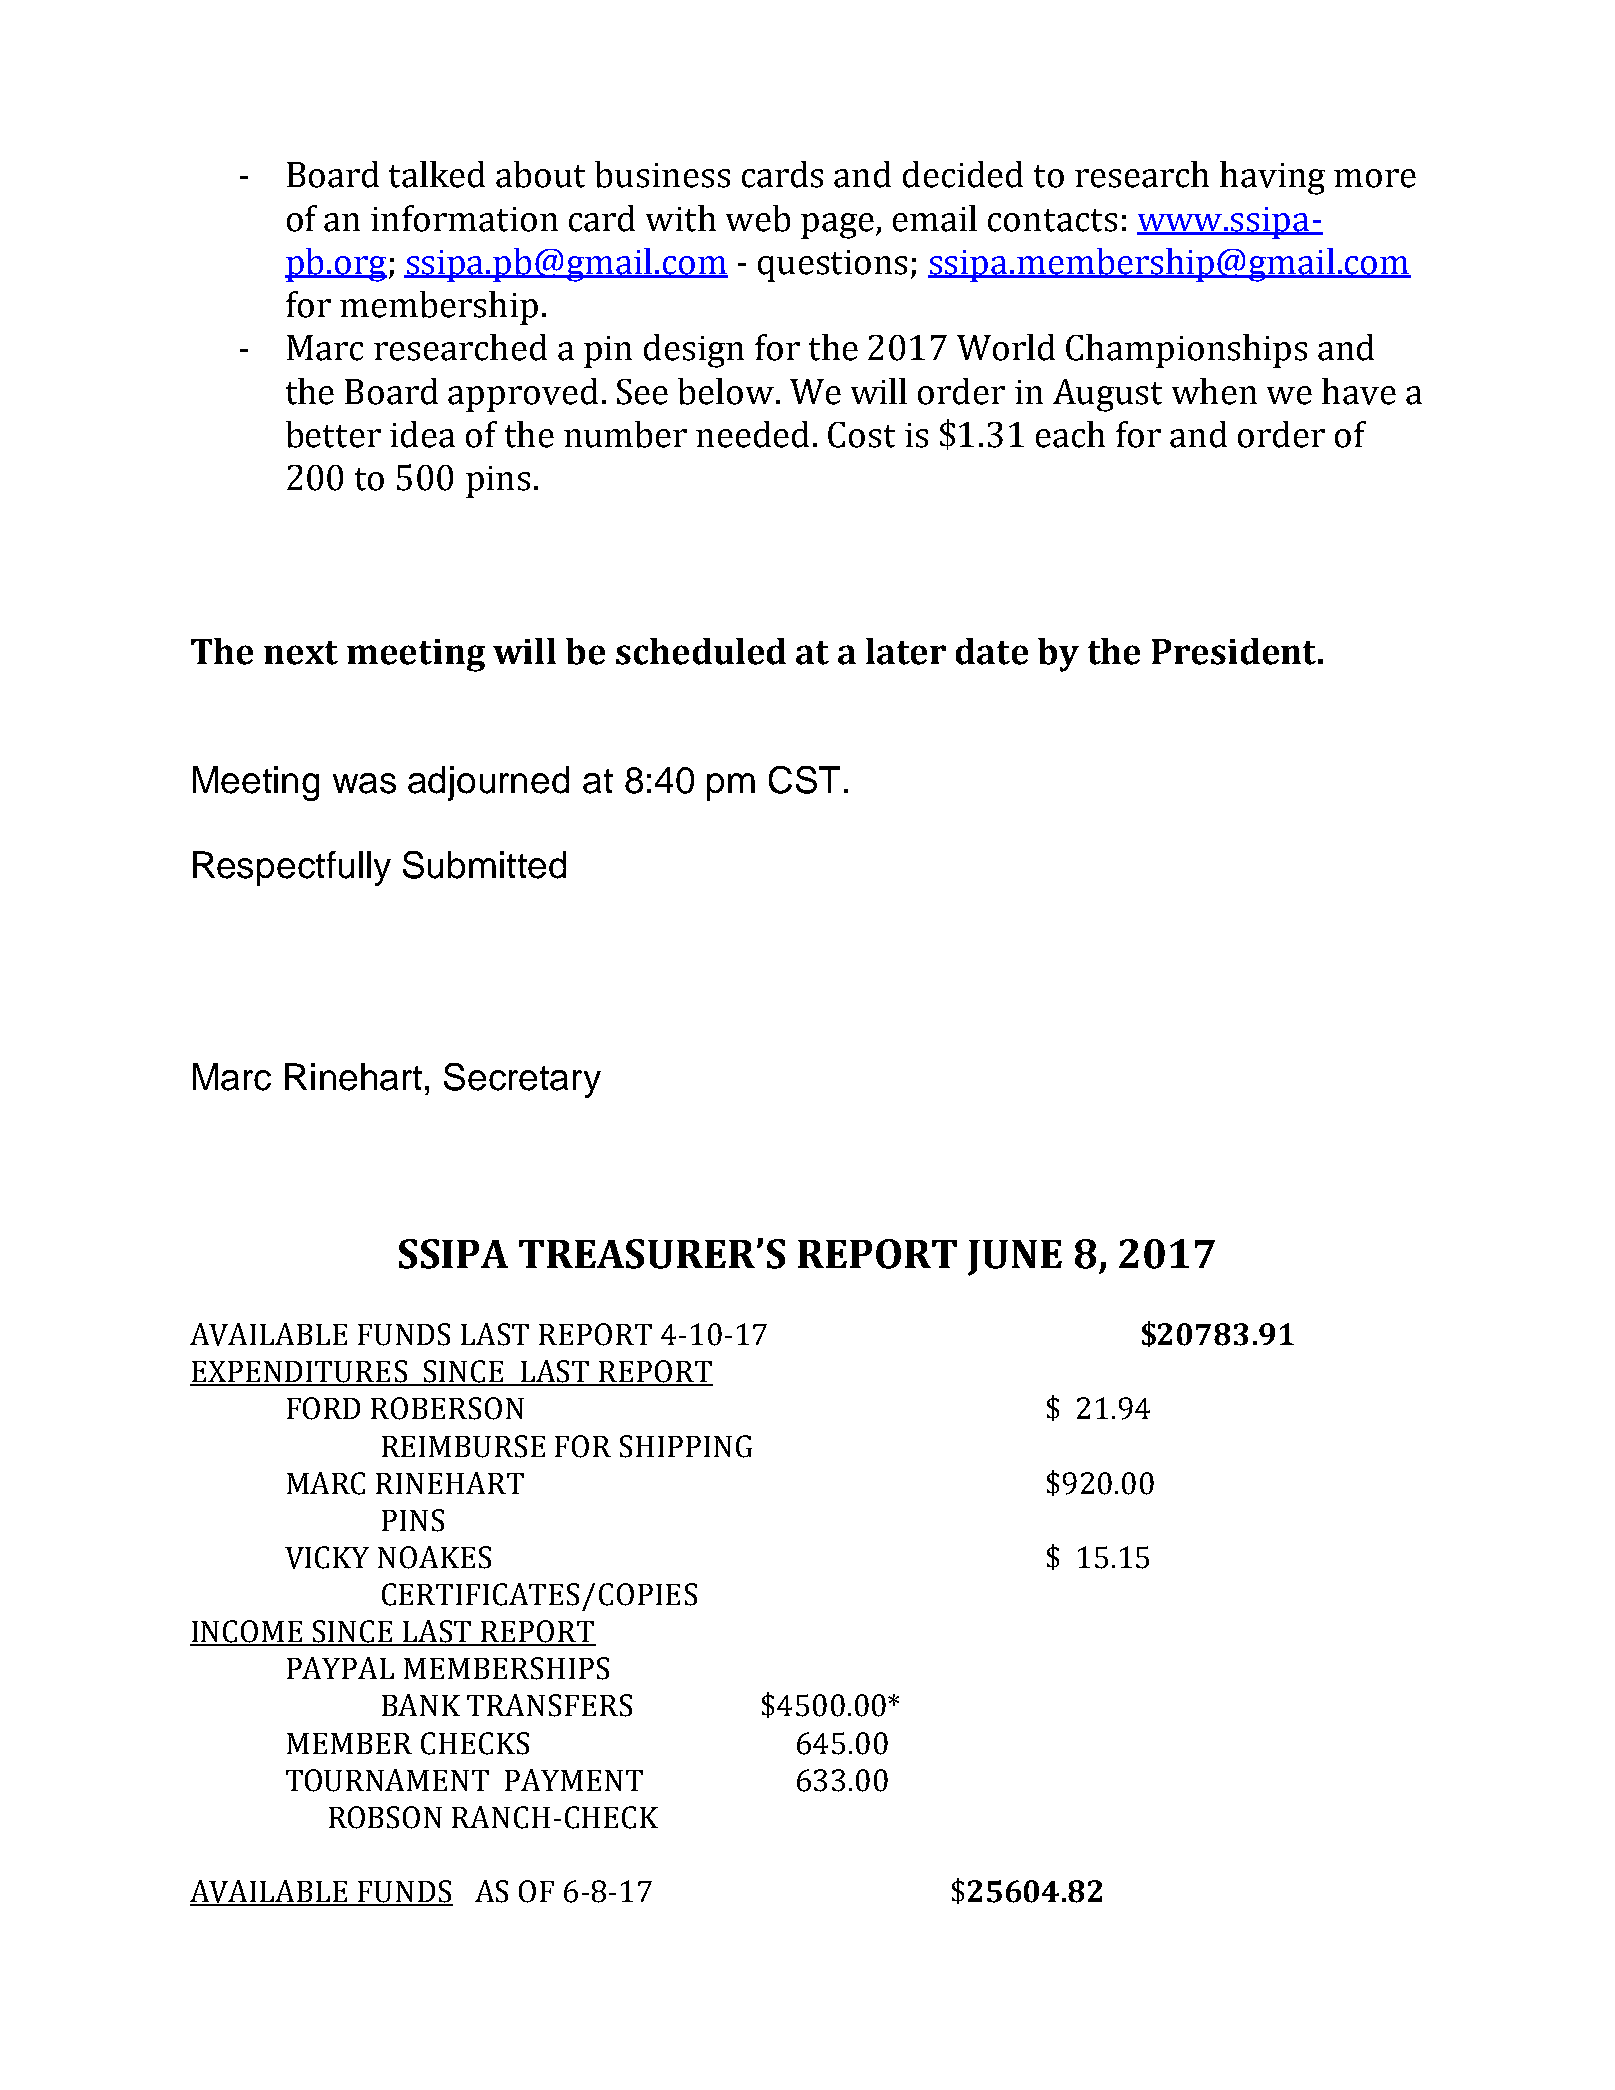  What do you see at coordinates (574, 1780) in the document?
I see `PAYMENT` at bounding box center [574, 1780].
